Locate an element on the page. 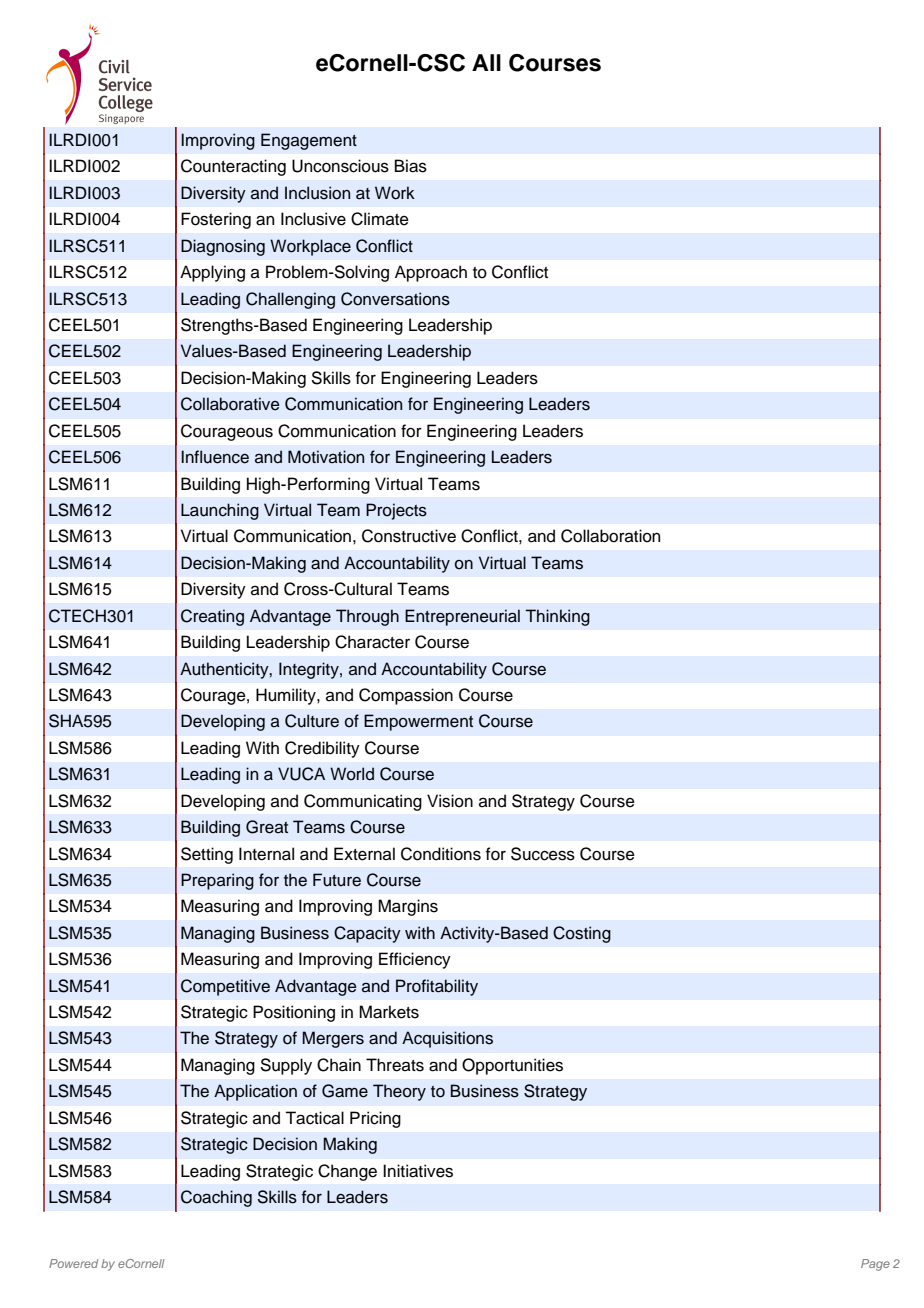 The width and height of the page is (924, 1308). Initiatives is located at coordinates (418, 1171).
